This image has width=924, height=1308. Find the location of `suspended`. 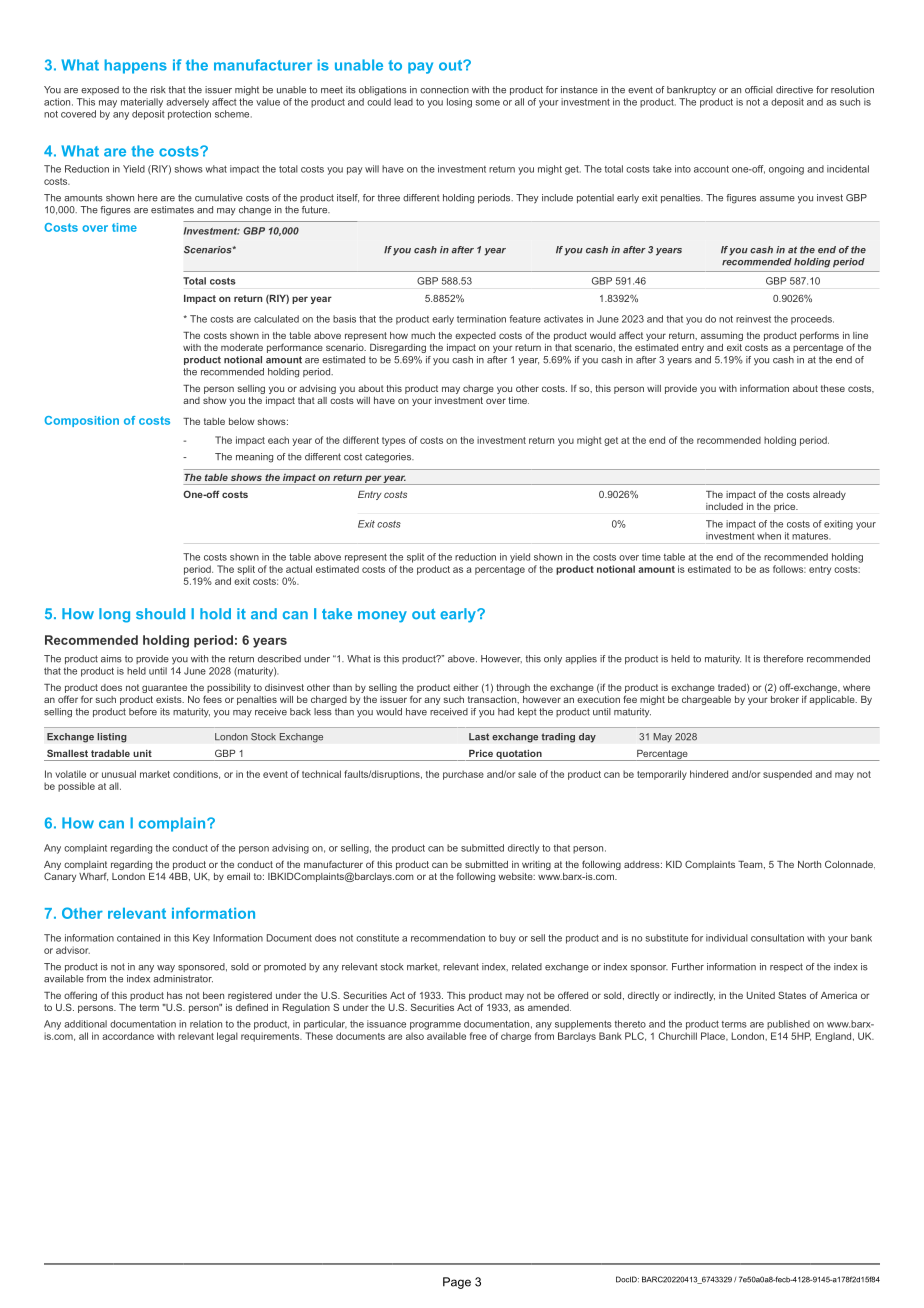

suspended is located at coordinates (787, 775).
